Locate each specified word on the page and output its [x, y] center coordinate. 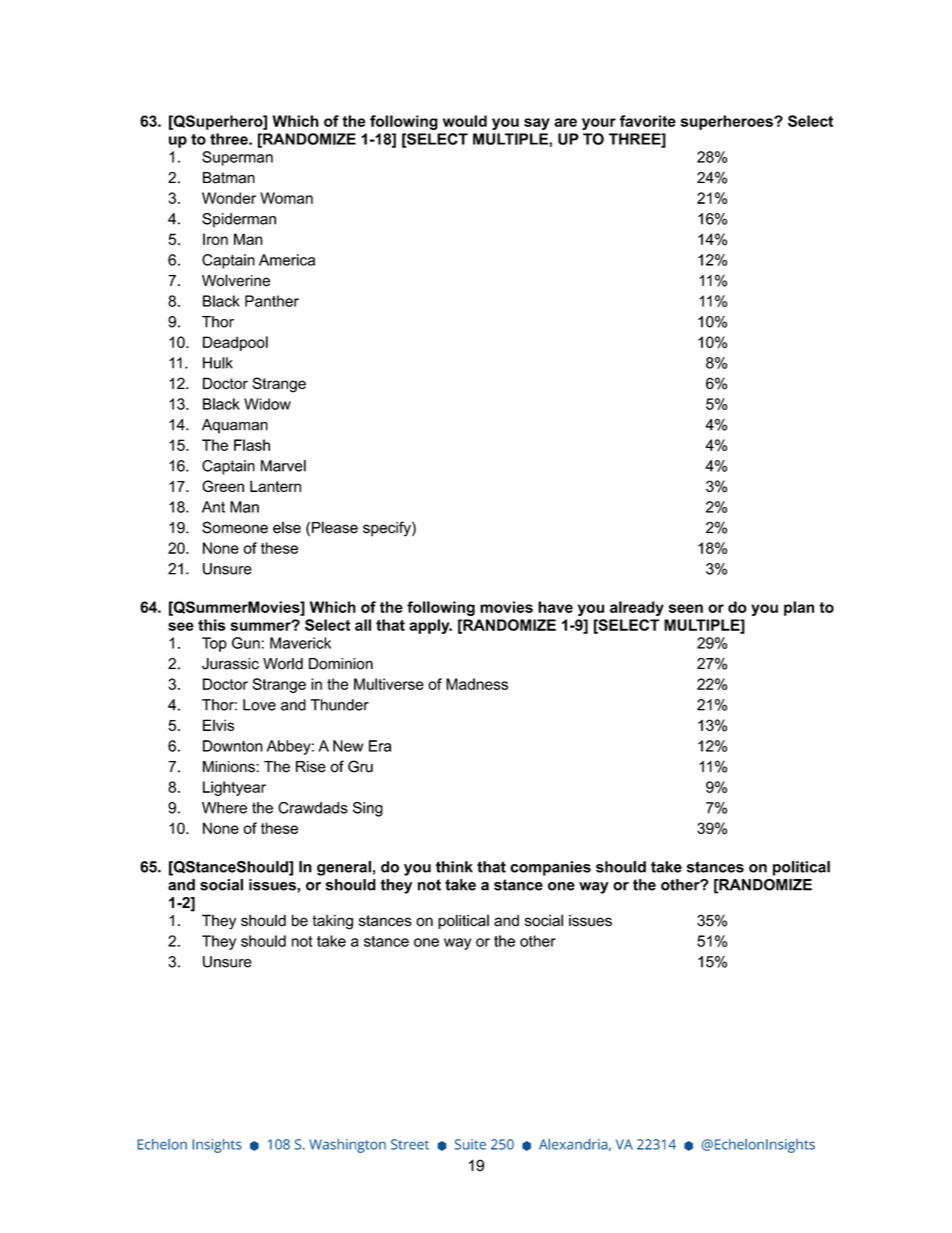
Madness [477, 684]
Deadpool [235, 343]
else [287, 527]
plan [799, 608]
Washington [347, 1146]
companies [550, 868]
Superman [237, 158]
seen [686, 608]
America [287, 260]
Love [259, 705]
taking [332, 922]
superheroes [728, 122]
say [537, 124]
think [454, 867]
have [555, 607]
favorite [648, 121]
